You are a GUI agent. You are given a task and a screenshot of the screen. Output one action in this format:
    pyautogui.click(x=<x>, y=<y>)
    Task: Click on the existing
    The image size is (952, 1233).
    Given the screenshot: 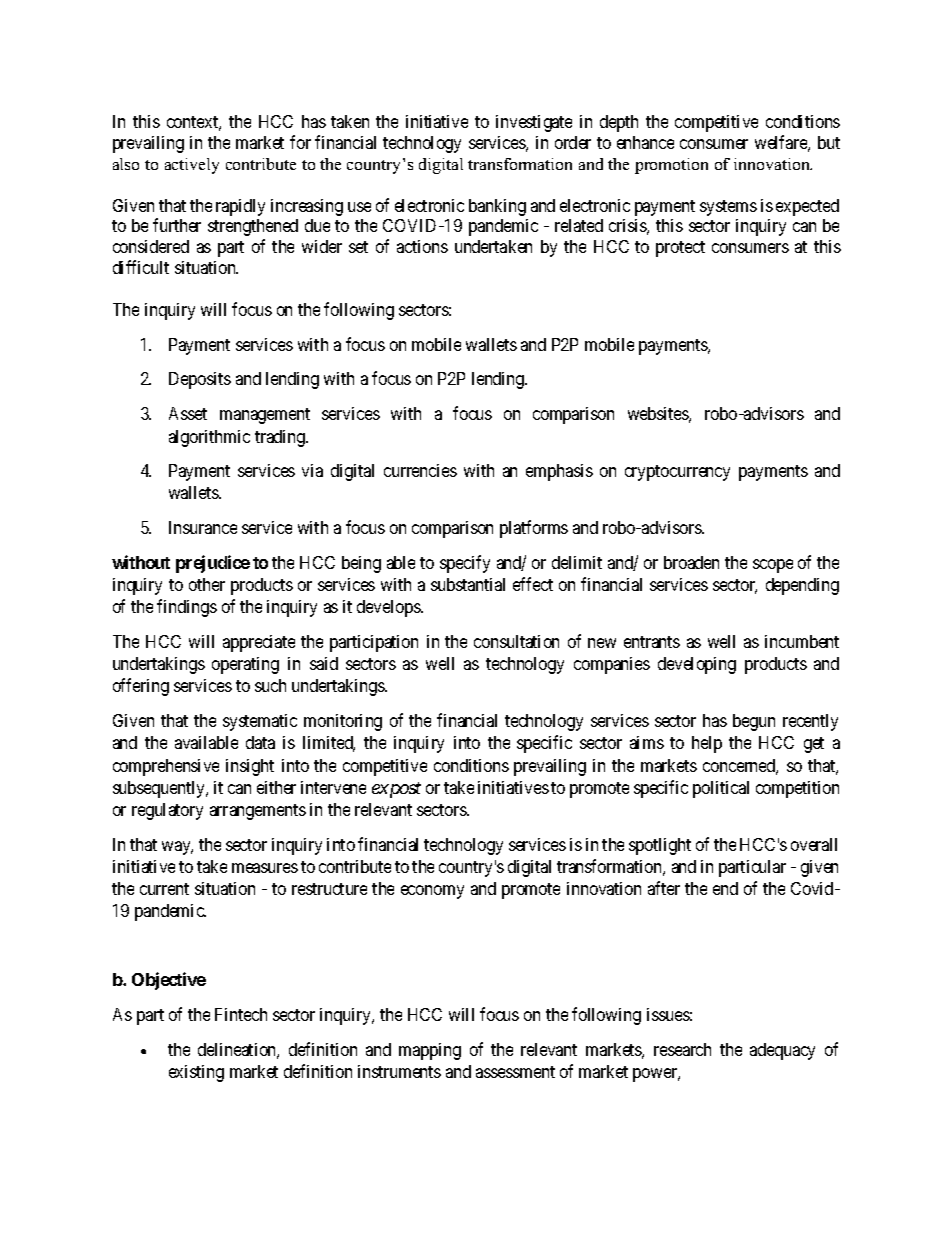 What is the action you would take?
    pyautogui.click(x=196, y=1073)
